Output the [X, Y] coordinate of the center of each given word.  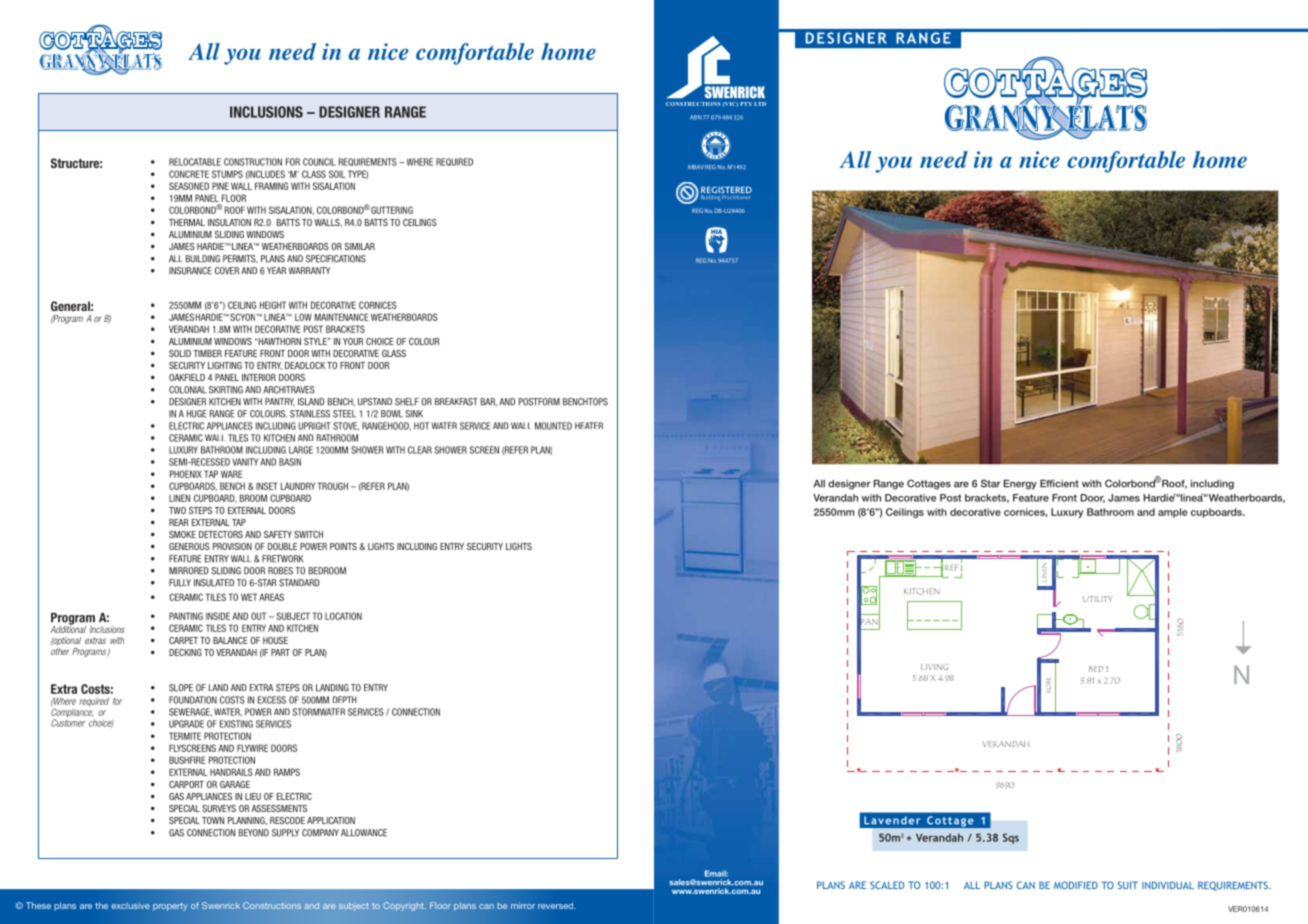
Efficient [1059, 484]
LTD [760, 104]
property [170, 907]
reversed [557, 905]
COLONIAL [187, 390]
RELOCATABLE [195, 162]
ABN [696, 117]
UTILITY [1098, 599]
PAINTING [186, 616]
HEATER [589, 425]
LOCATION [343, 616]
